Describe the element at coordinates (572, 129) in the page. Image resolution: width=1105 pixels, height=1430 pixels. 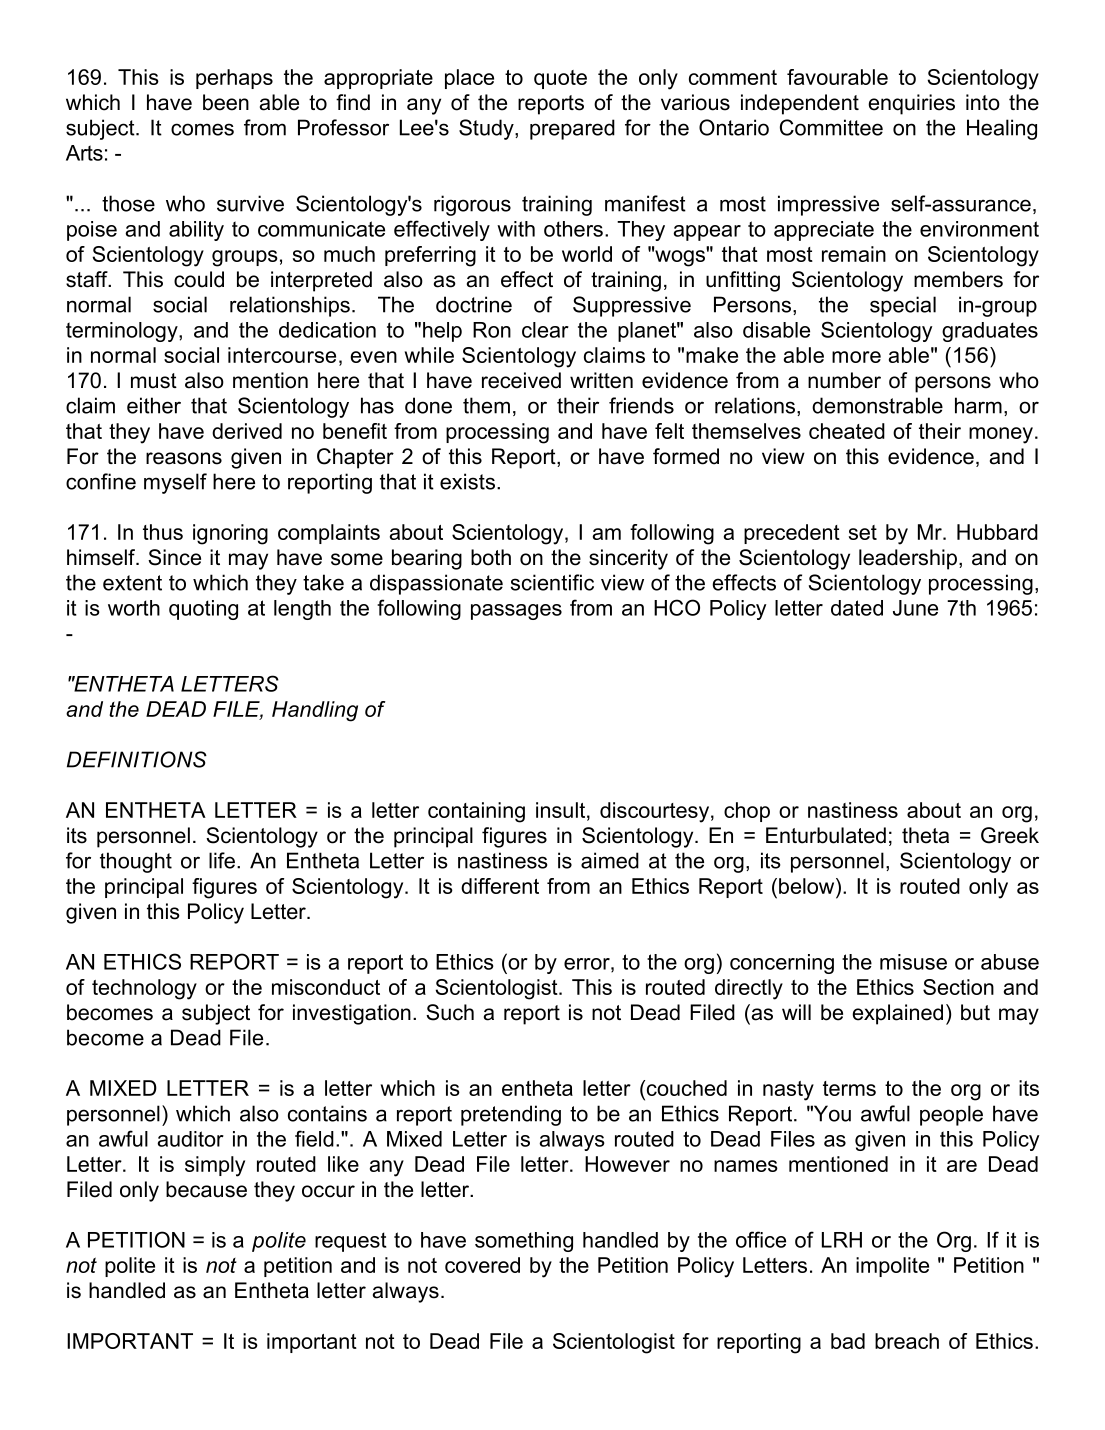
I see `prepared` at that location.
